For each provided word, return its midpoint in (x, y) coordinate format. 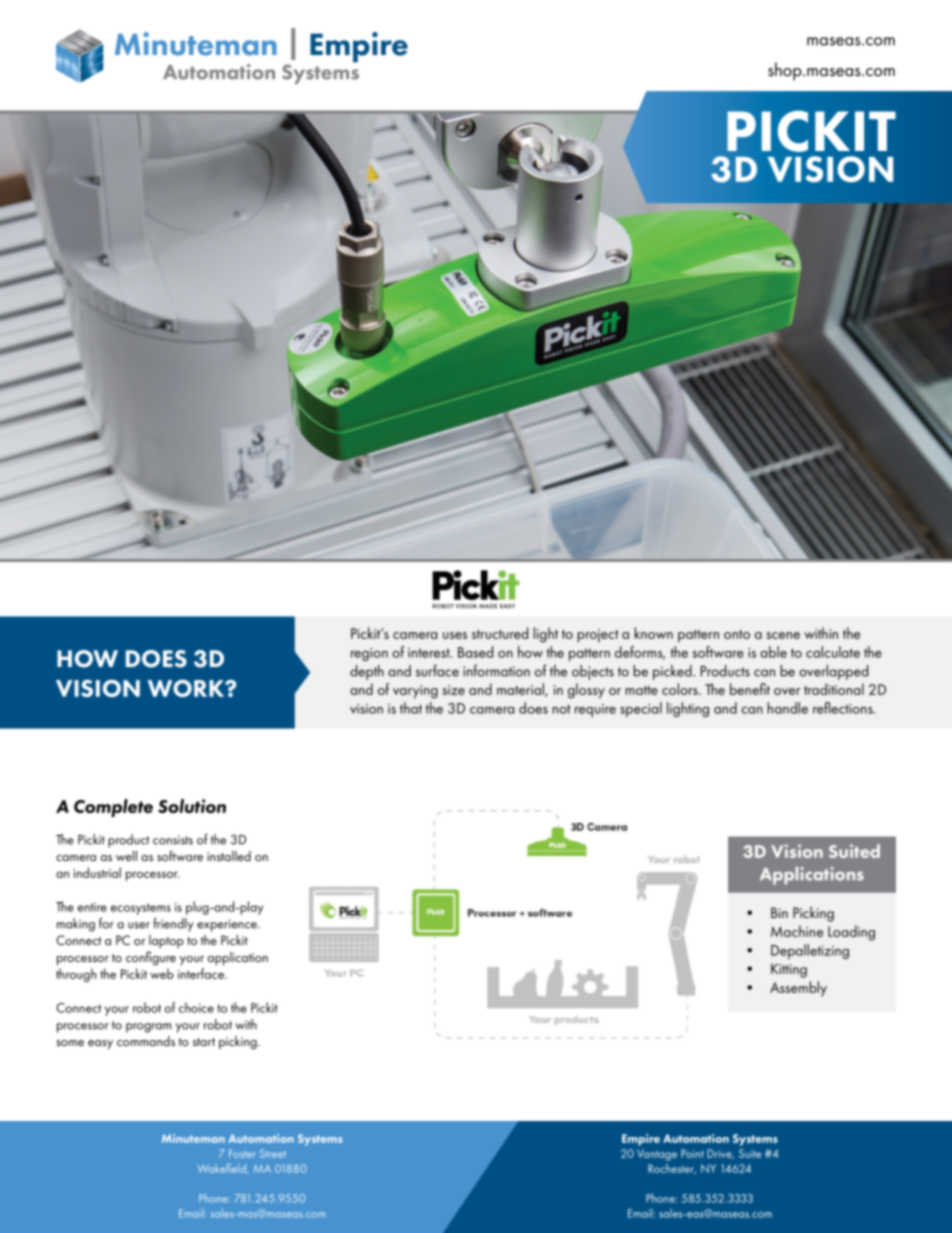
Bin (779, 912)
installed (229, 856)
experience (228, 925)
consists (173, 840)
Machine (797, 931)
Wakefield (223, 1169)
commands (146, 1041)
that (411, 708)
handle (788, 708)
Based (475, 652)
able (773, 652)
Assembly (798, 989)
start (204, 1042)
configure (151, 958)
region (369, 654)
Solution (192, 806)
